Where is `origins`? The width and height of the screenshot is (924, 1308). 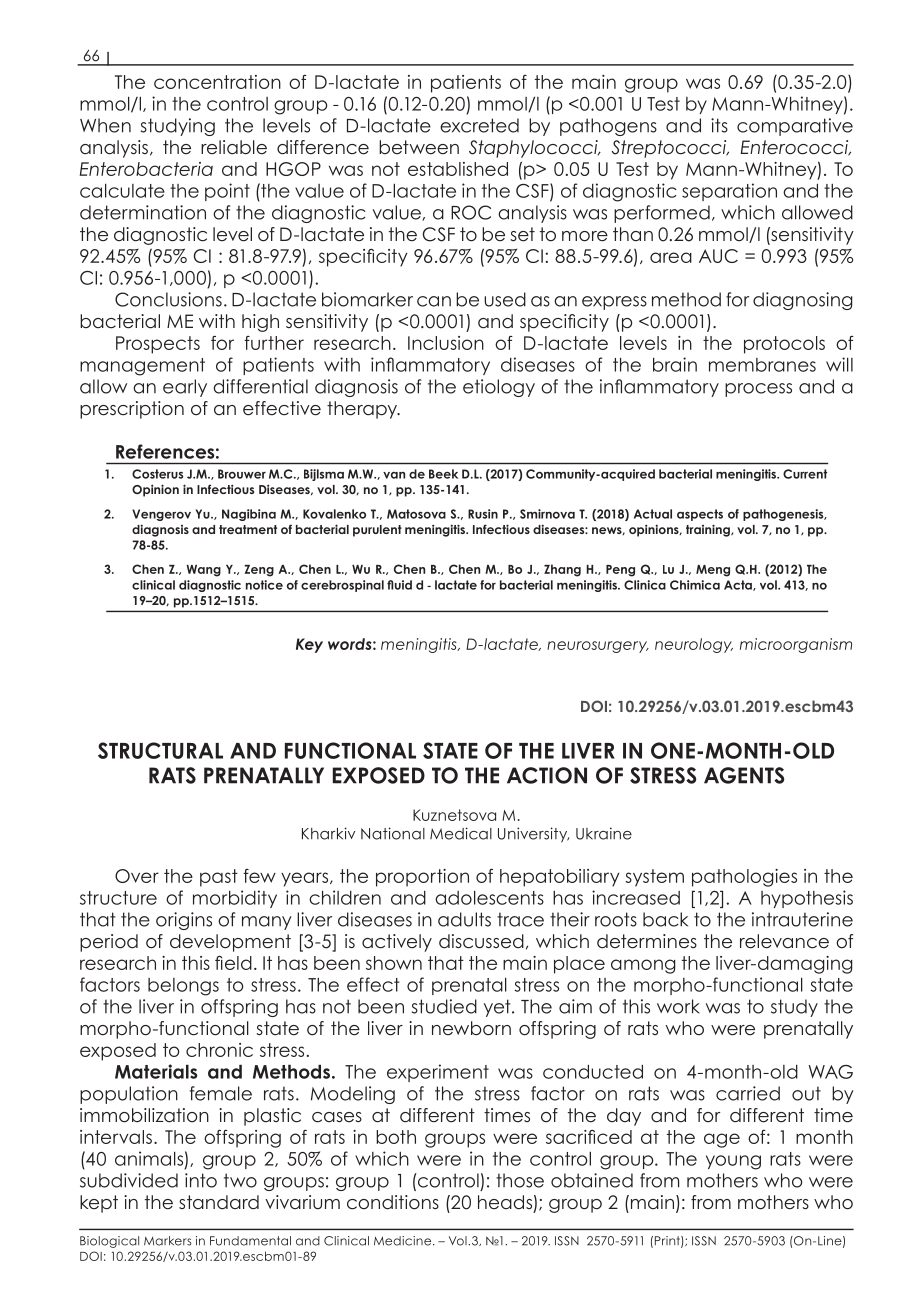 origins is located at coordinates (184, 921).
